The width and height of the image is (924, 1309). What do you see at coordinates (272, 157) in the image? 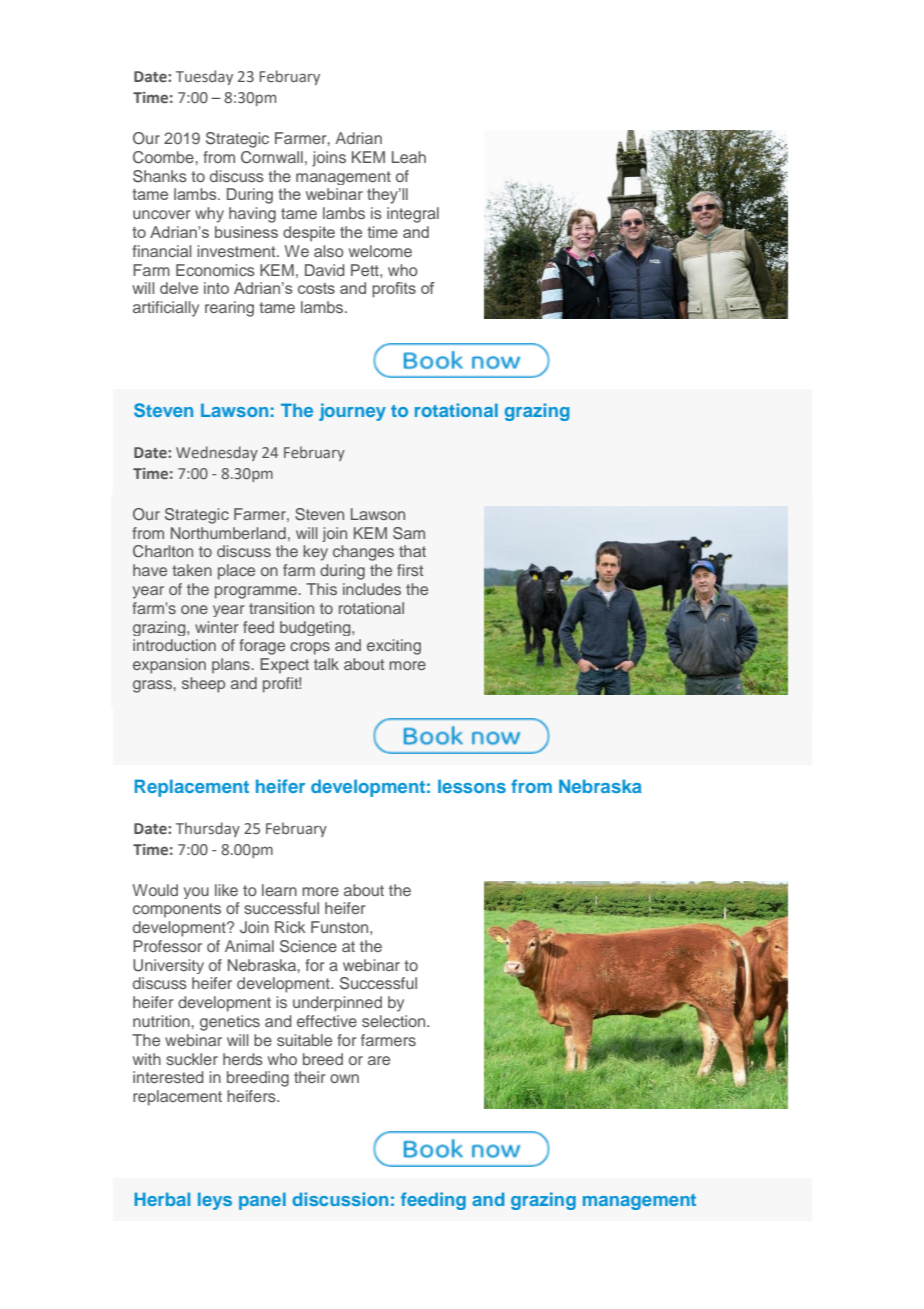
I see `Cornwall` at bounding box center [272, 157].
